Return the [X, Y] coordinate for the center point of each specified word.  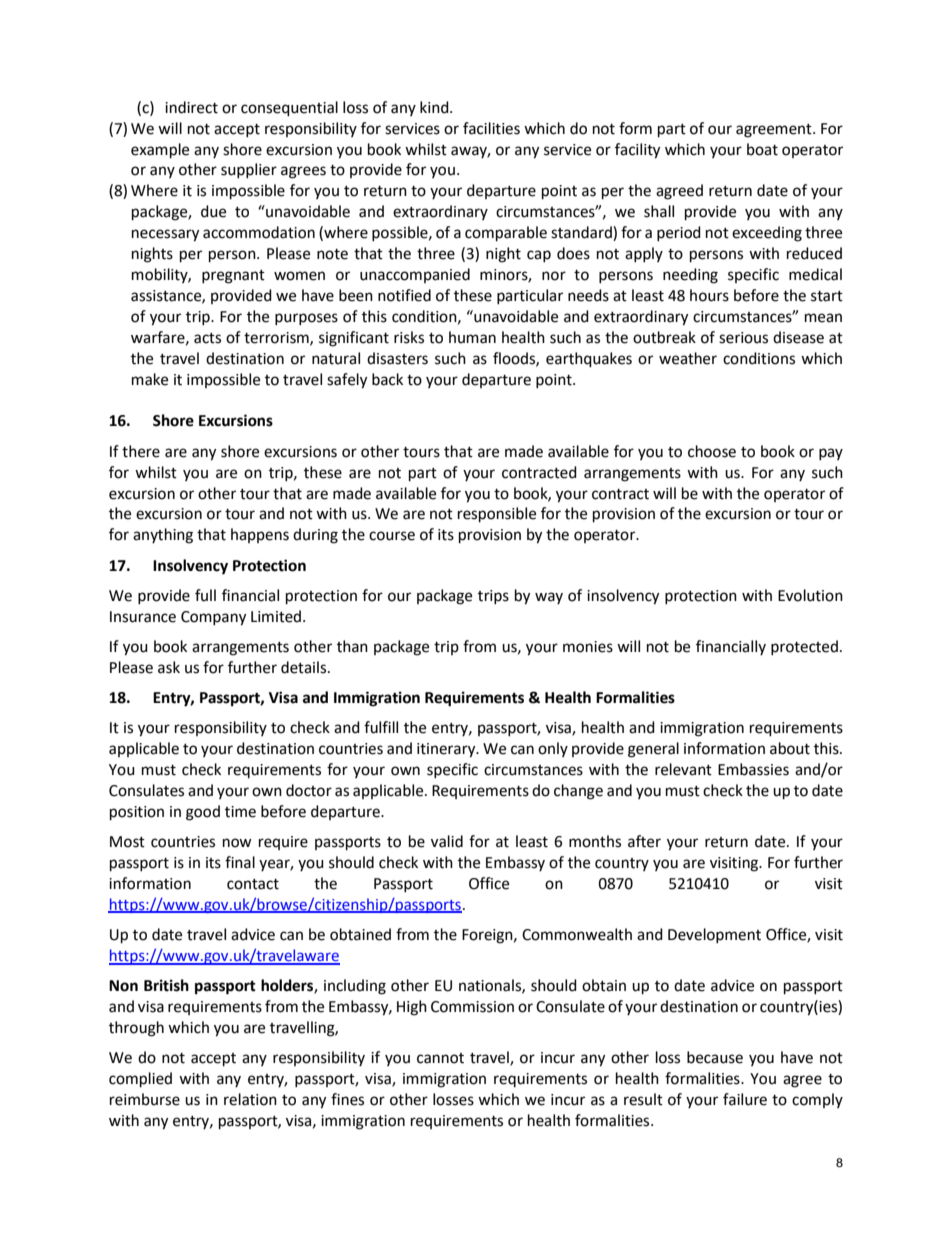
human [472, 337]
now [237, 843]
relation [250, 1099]
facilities [491, 128]
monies [588, 647]
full [205, 595]
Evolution [810, 595]
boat [762, 149]
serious [743, 338]
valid [447, 841]
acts [207, 338]
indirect [191, 107]
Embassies [753, 769]
